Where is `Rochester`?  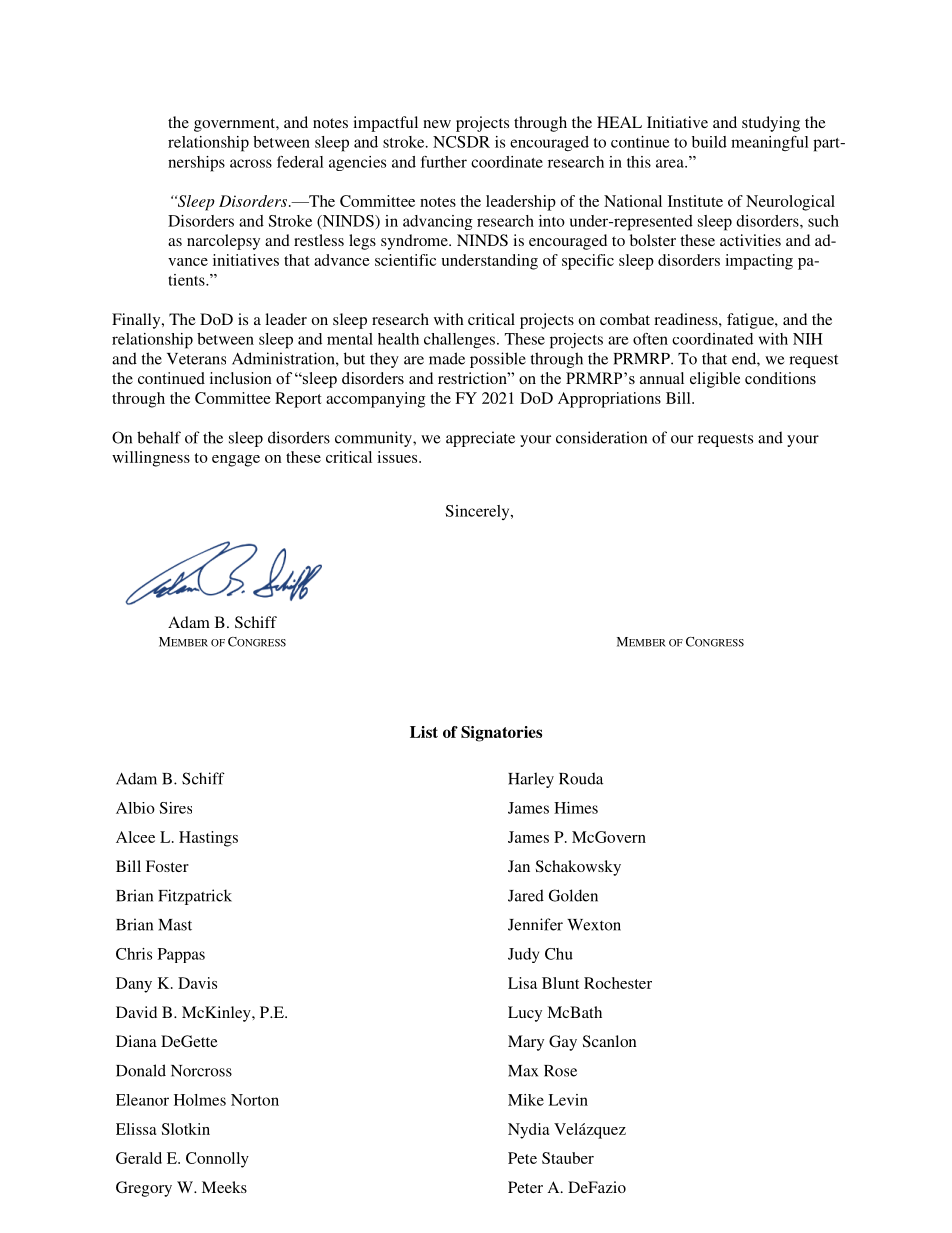
Rochester is located at coordinates (618, 983).
